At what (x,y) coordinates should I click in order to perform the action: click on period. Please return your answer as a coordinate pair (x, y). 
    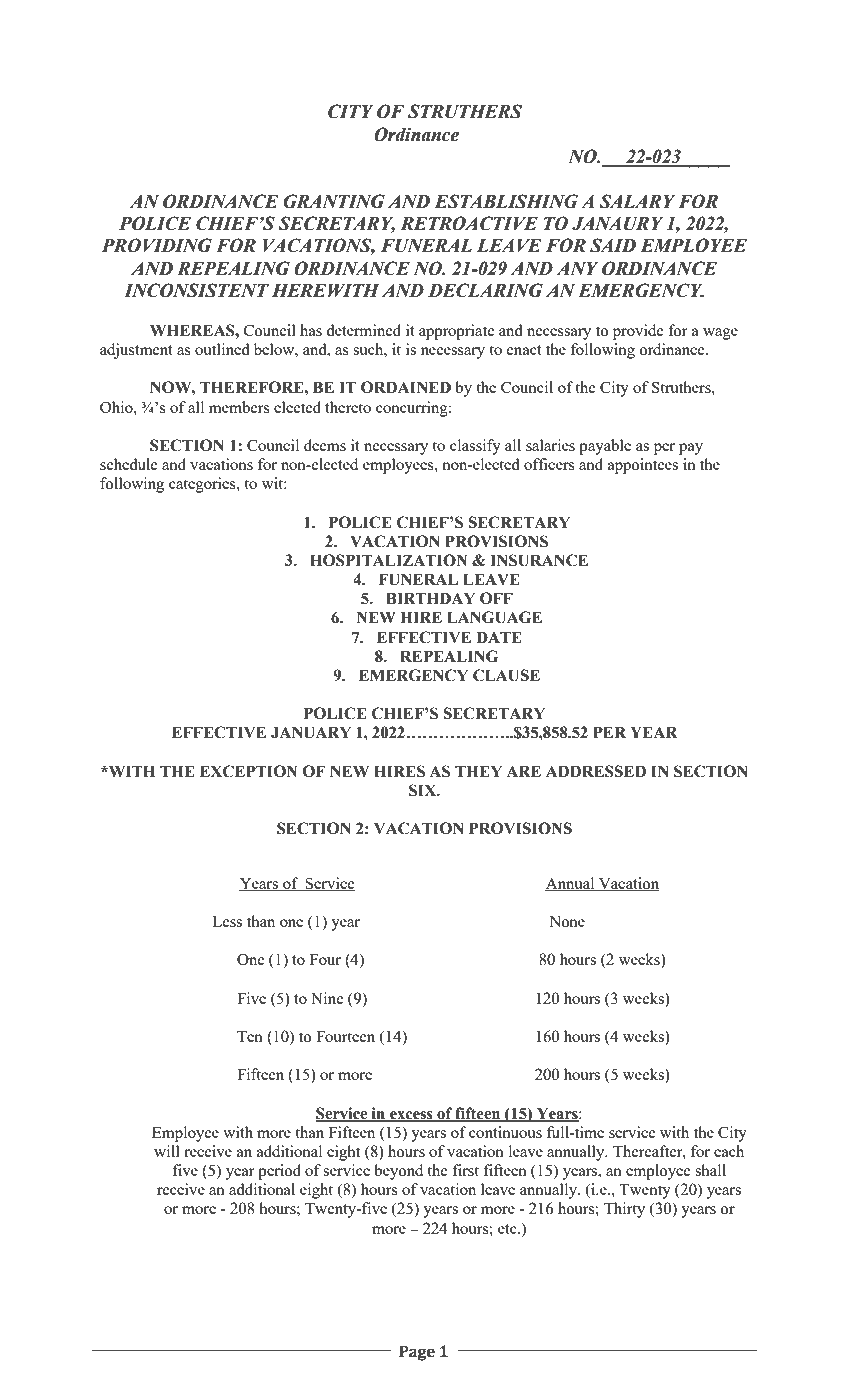
    Looking at the image, I should click on (279, 1172).
